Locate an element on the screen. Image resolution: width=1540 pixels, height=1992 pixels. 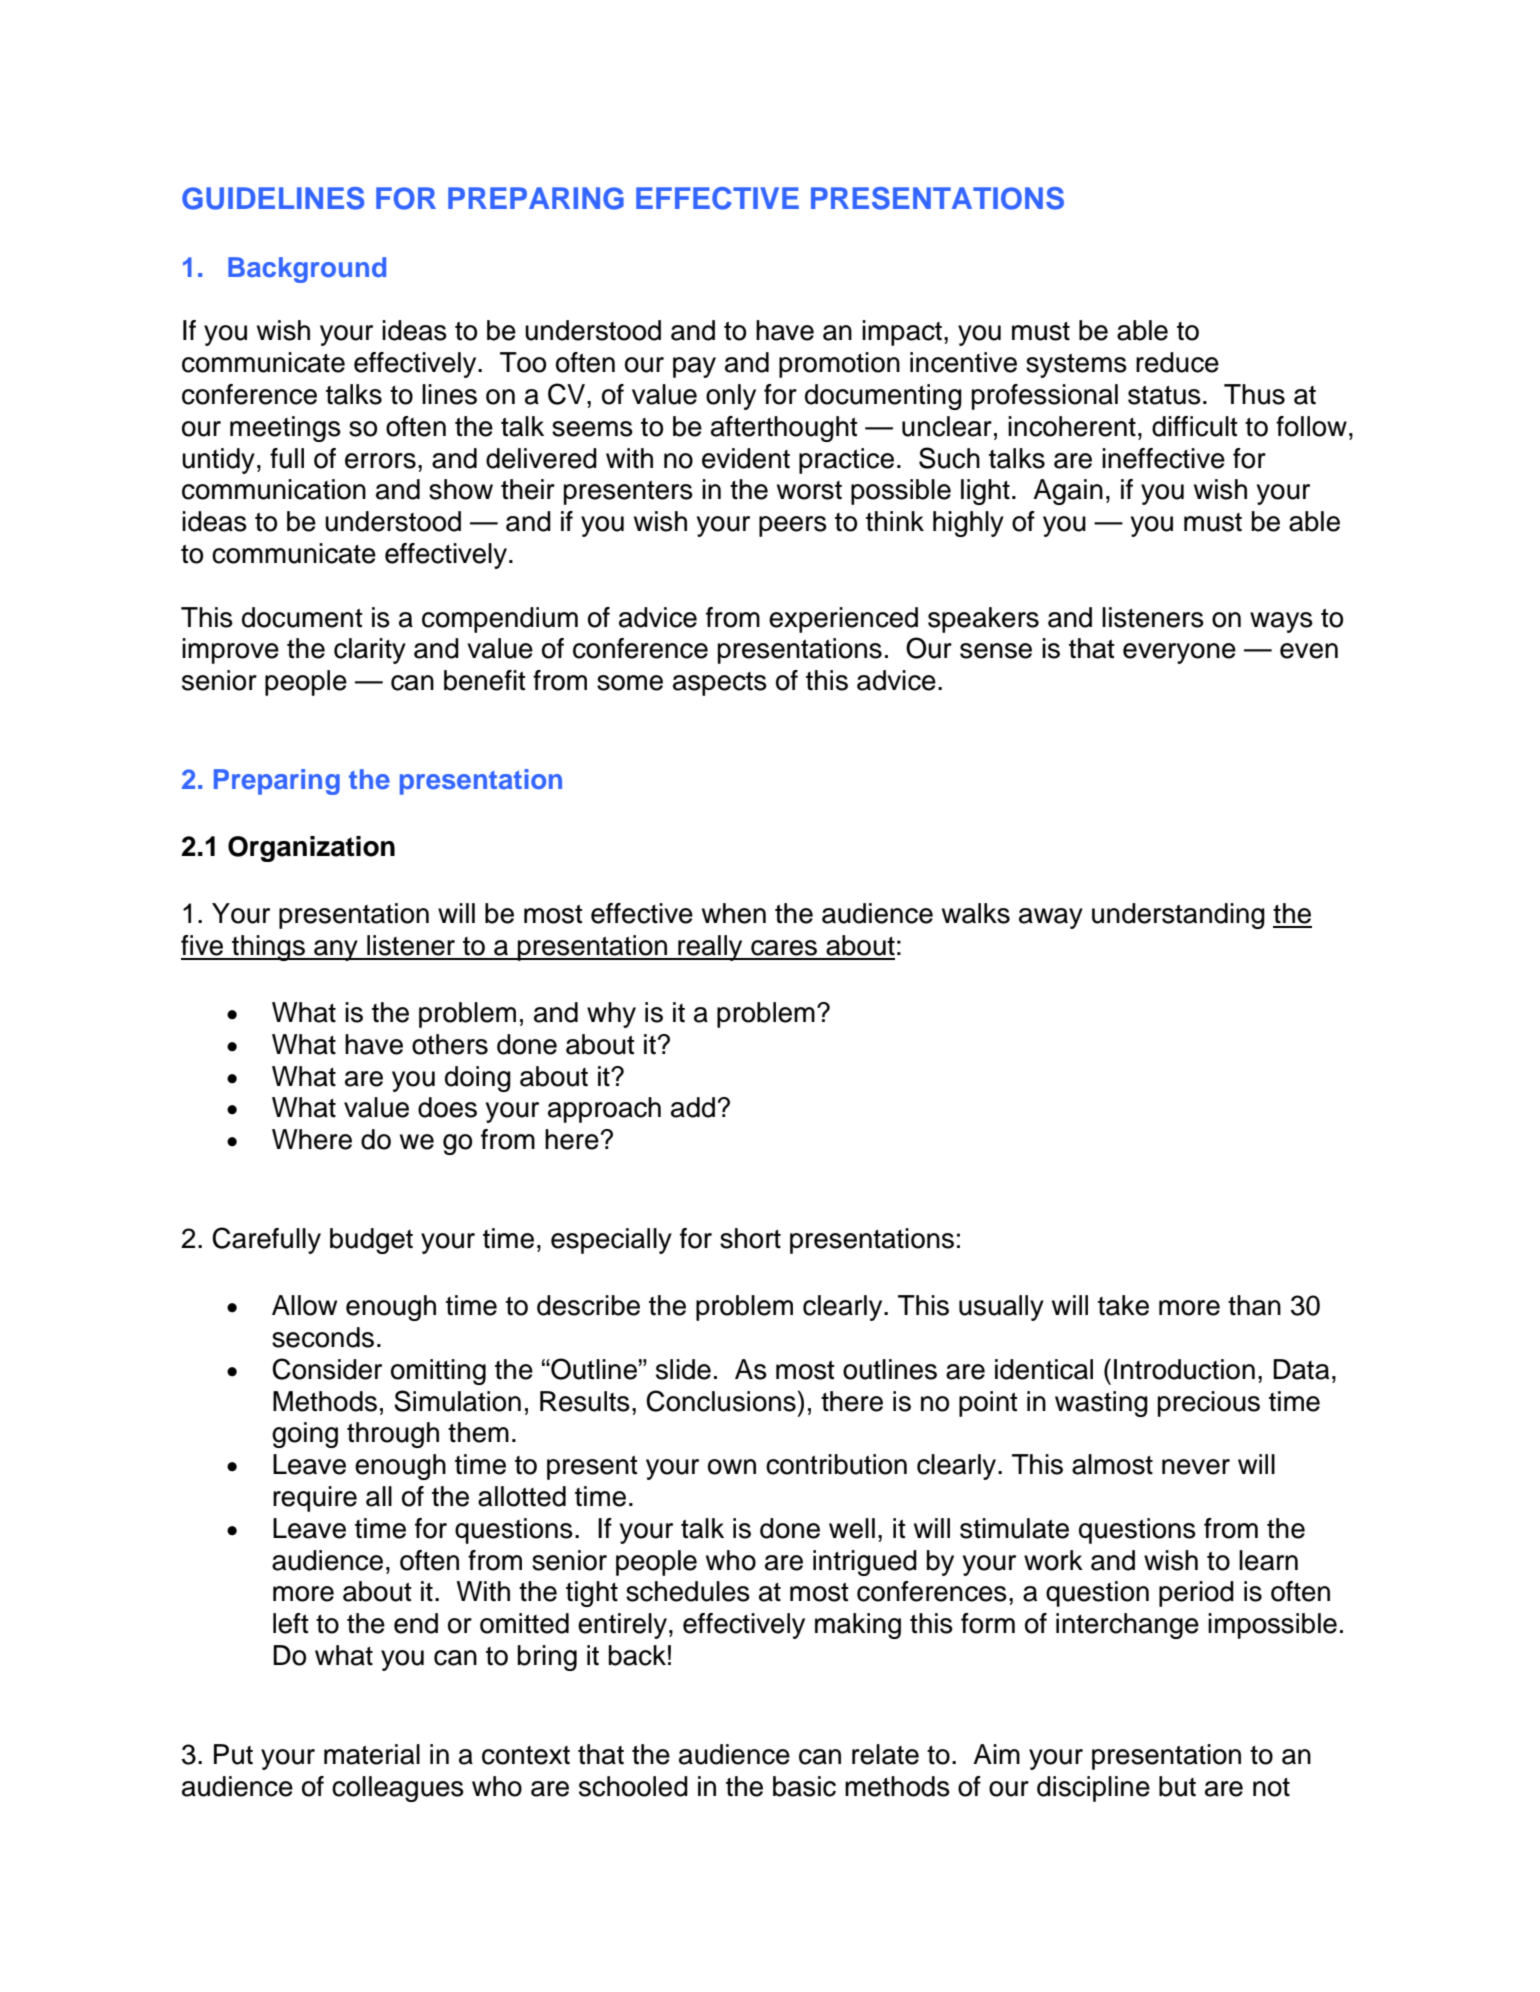
understanding is located at coordinates (1178, 916).
